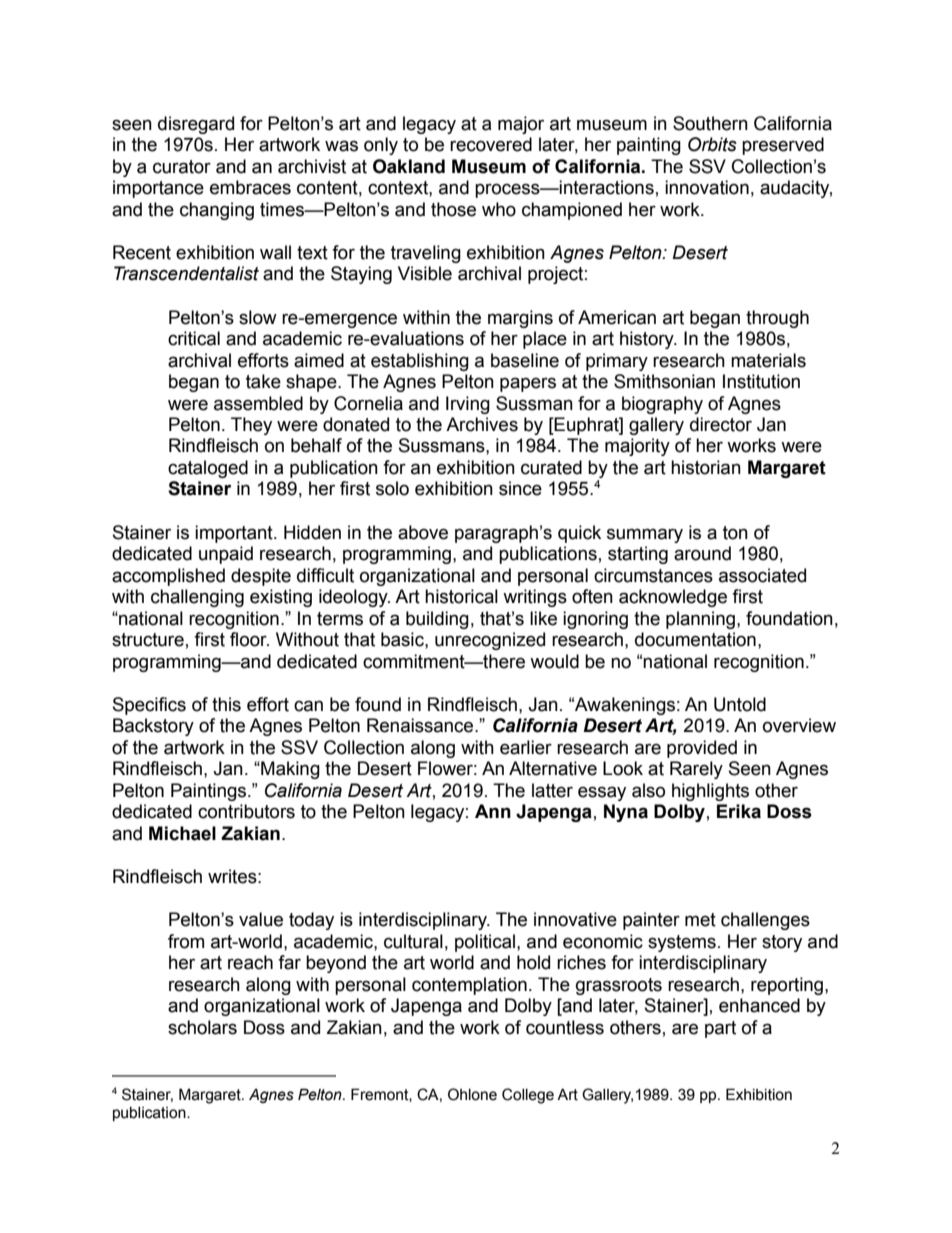 The width and height of the screenshot is (952, 1233). I want to click on Orbits, so click(712, 144).
